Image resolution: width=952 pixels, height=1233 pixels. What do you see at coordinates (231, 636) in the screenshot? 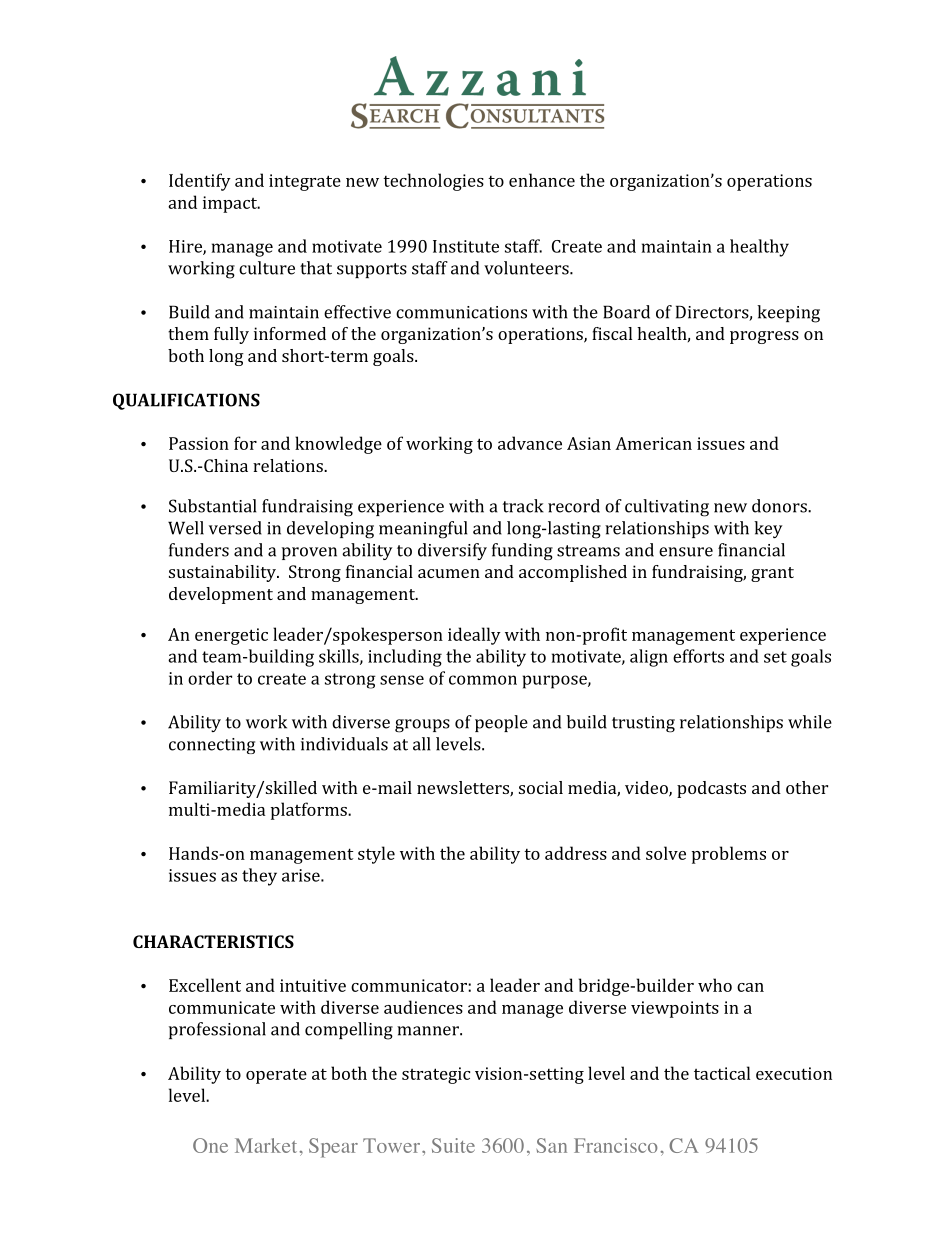
I see `energetic` at bounding box center [231, 636].
